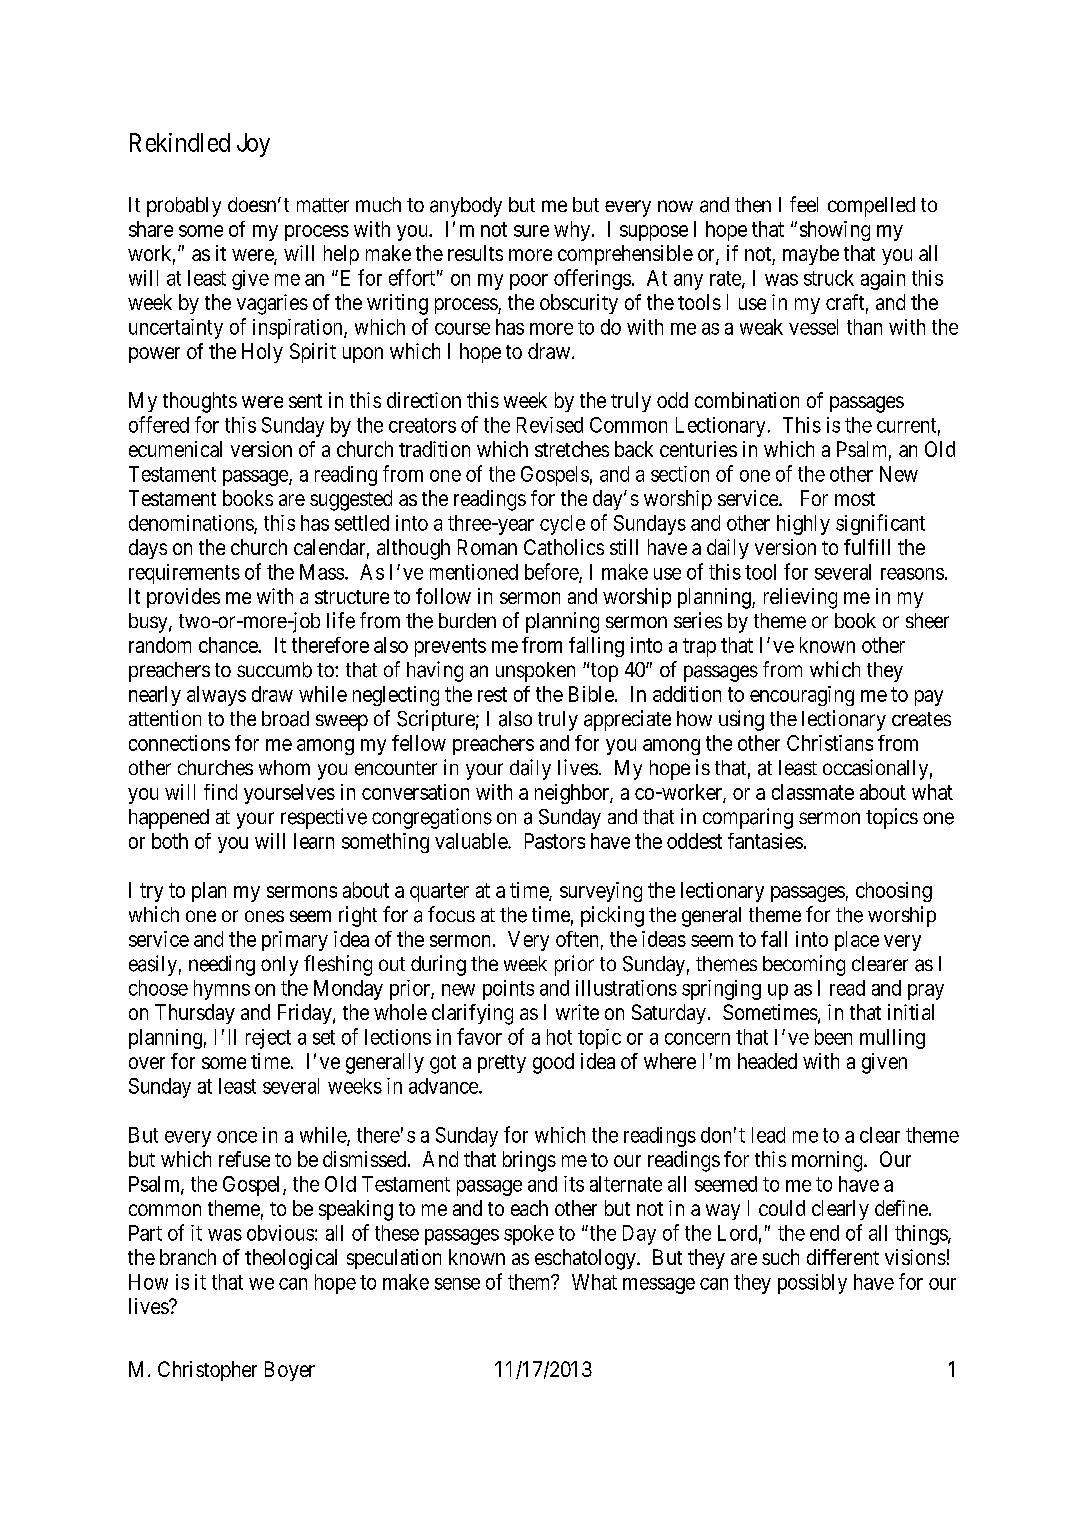 This screenshot has width=1085, height=1535. I want to click on stretches, so click(572, 449).
